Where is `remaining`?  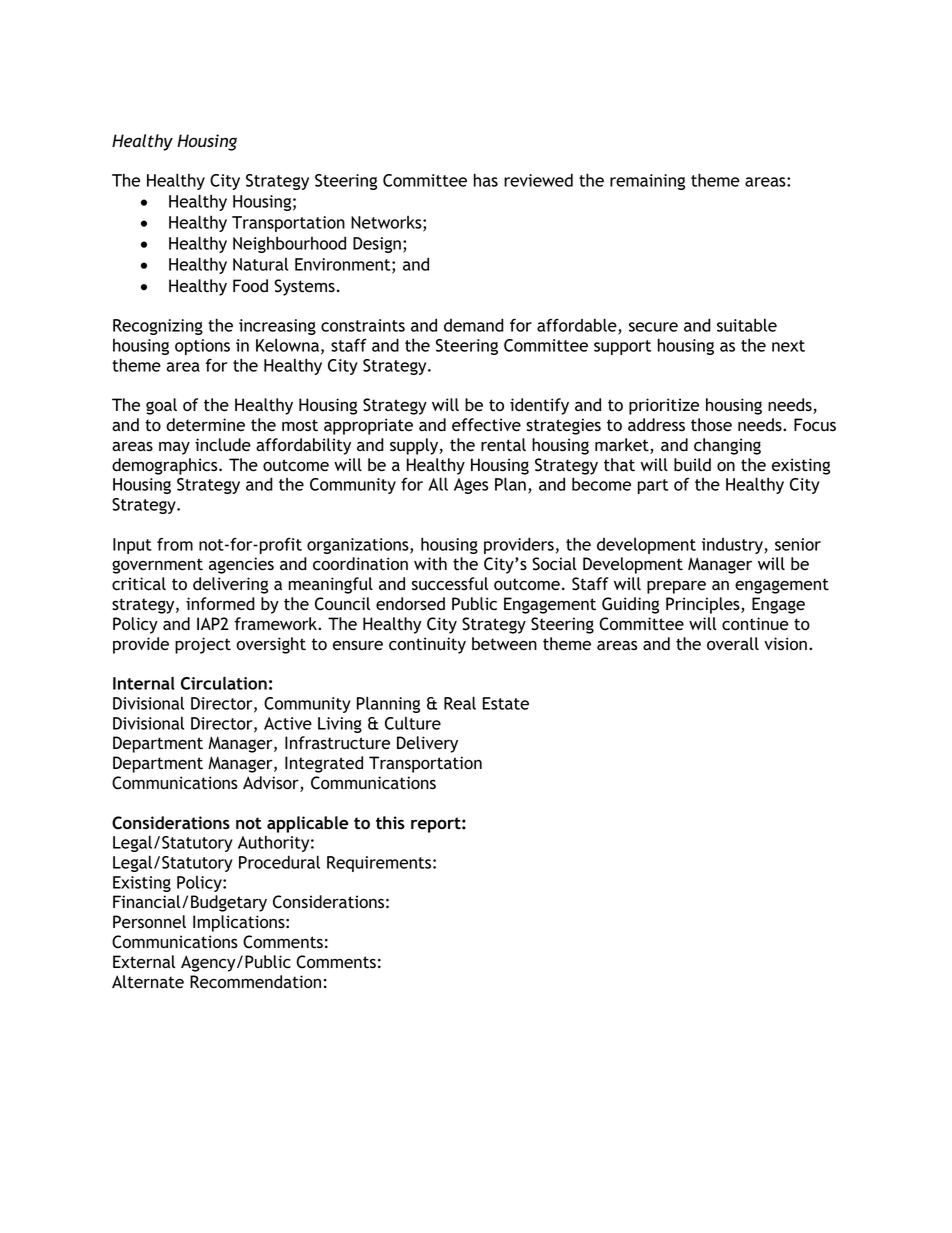
remaining is located at coordinates (647, 182).
